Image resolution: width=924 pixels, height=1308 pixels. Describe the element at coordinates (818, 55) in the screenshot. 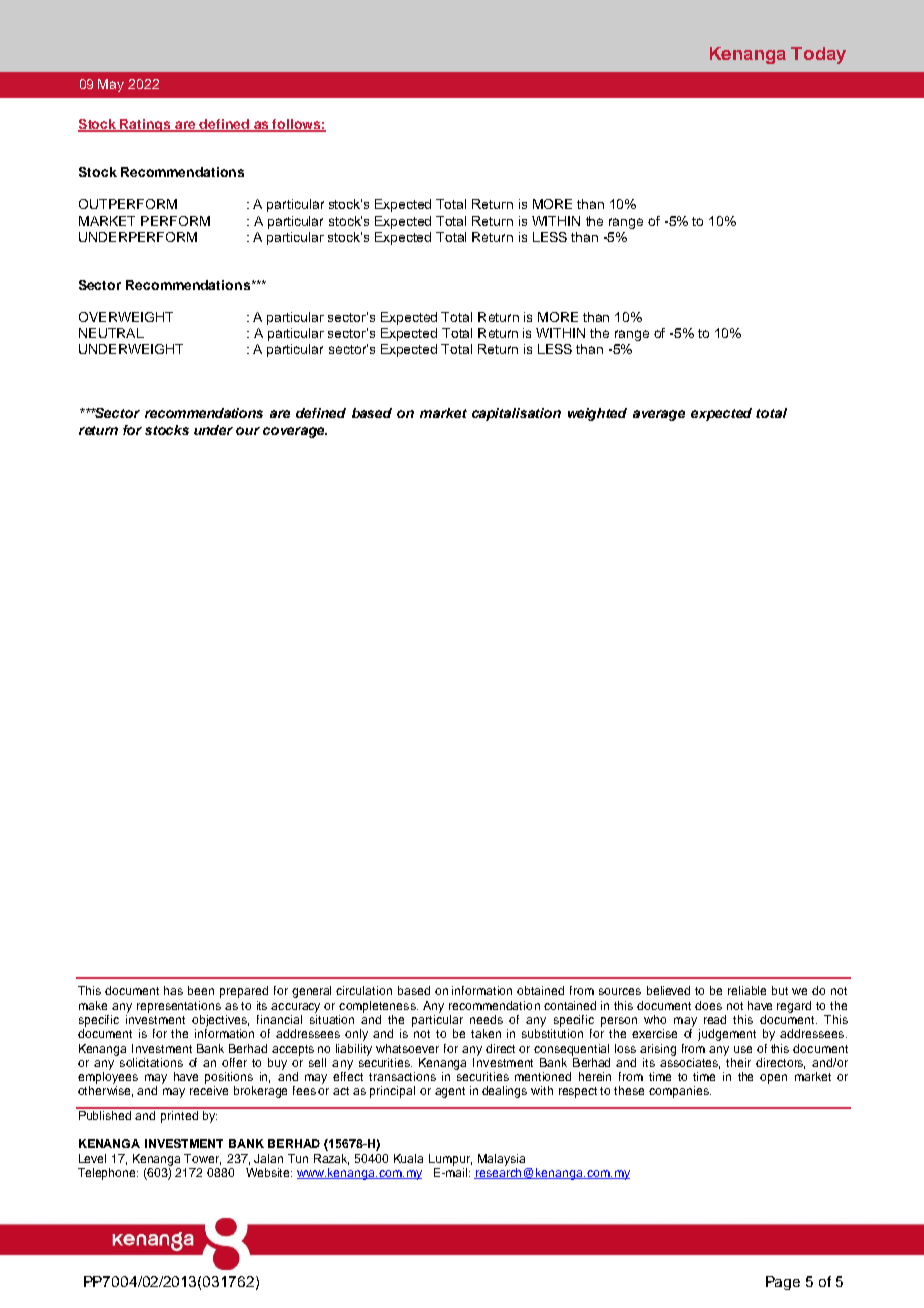

I see `Today` at that location.
